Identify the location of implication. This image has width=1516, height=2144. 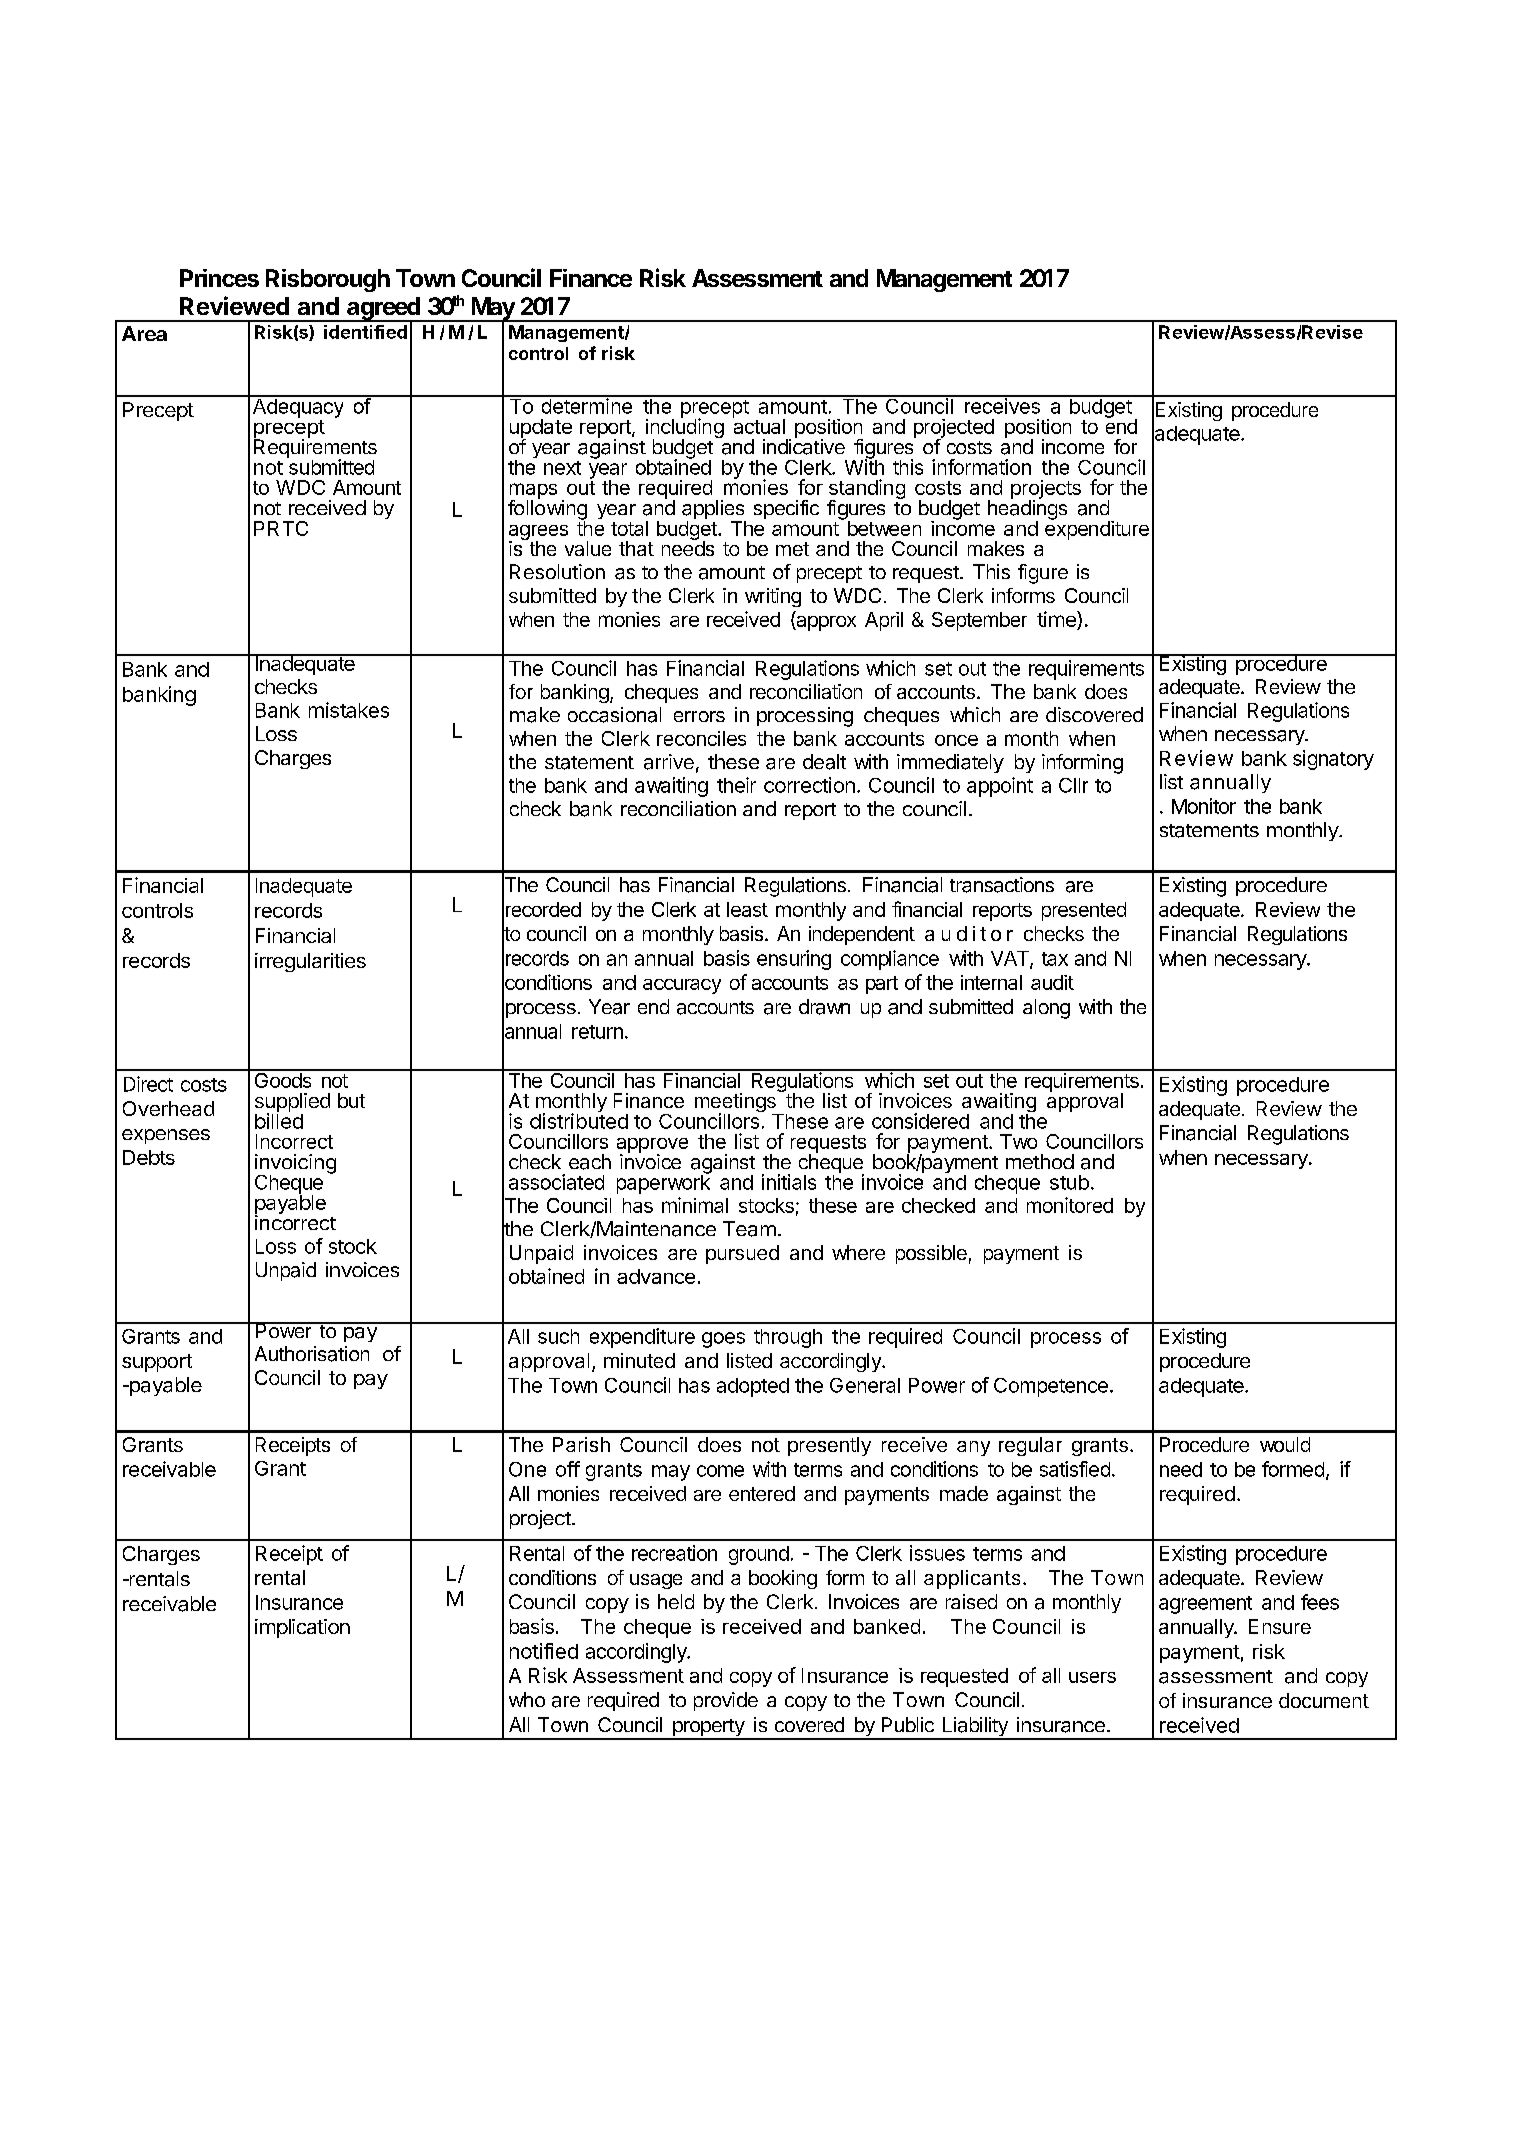
(302, 1628).
